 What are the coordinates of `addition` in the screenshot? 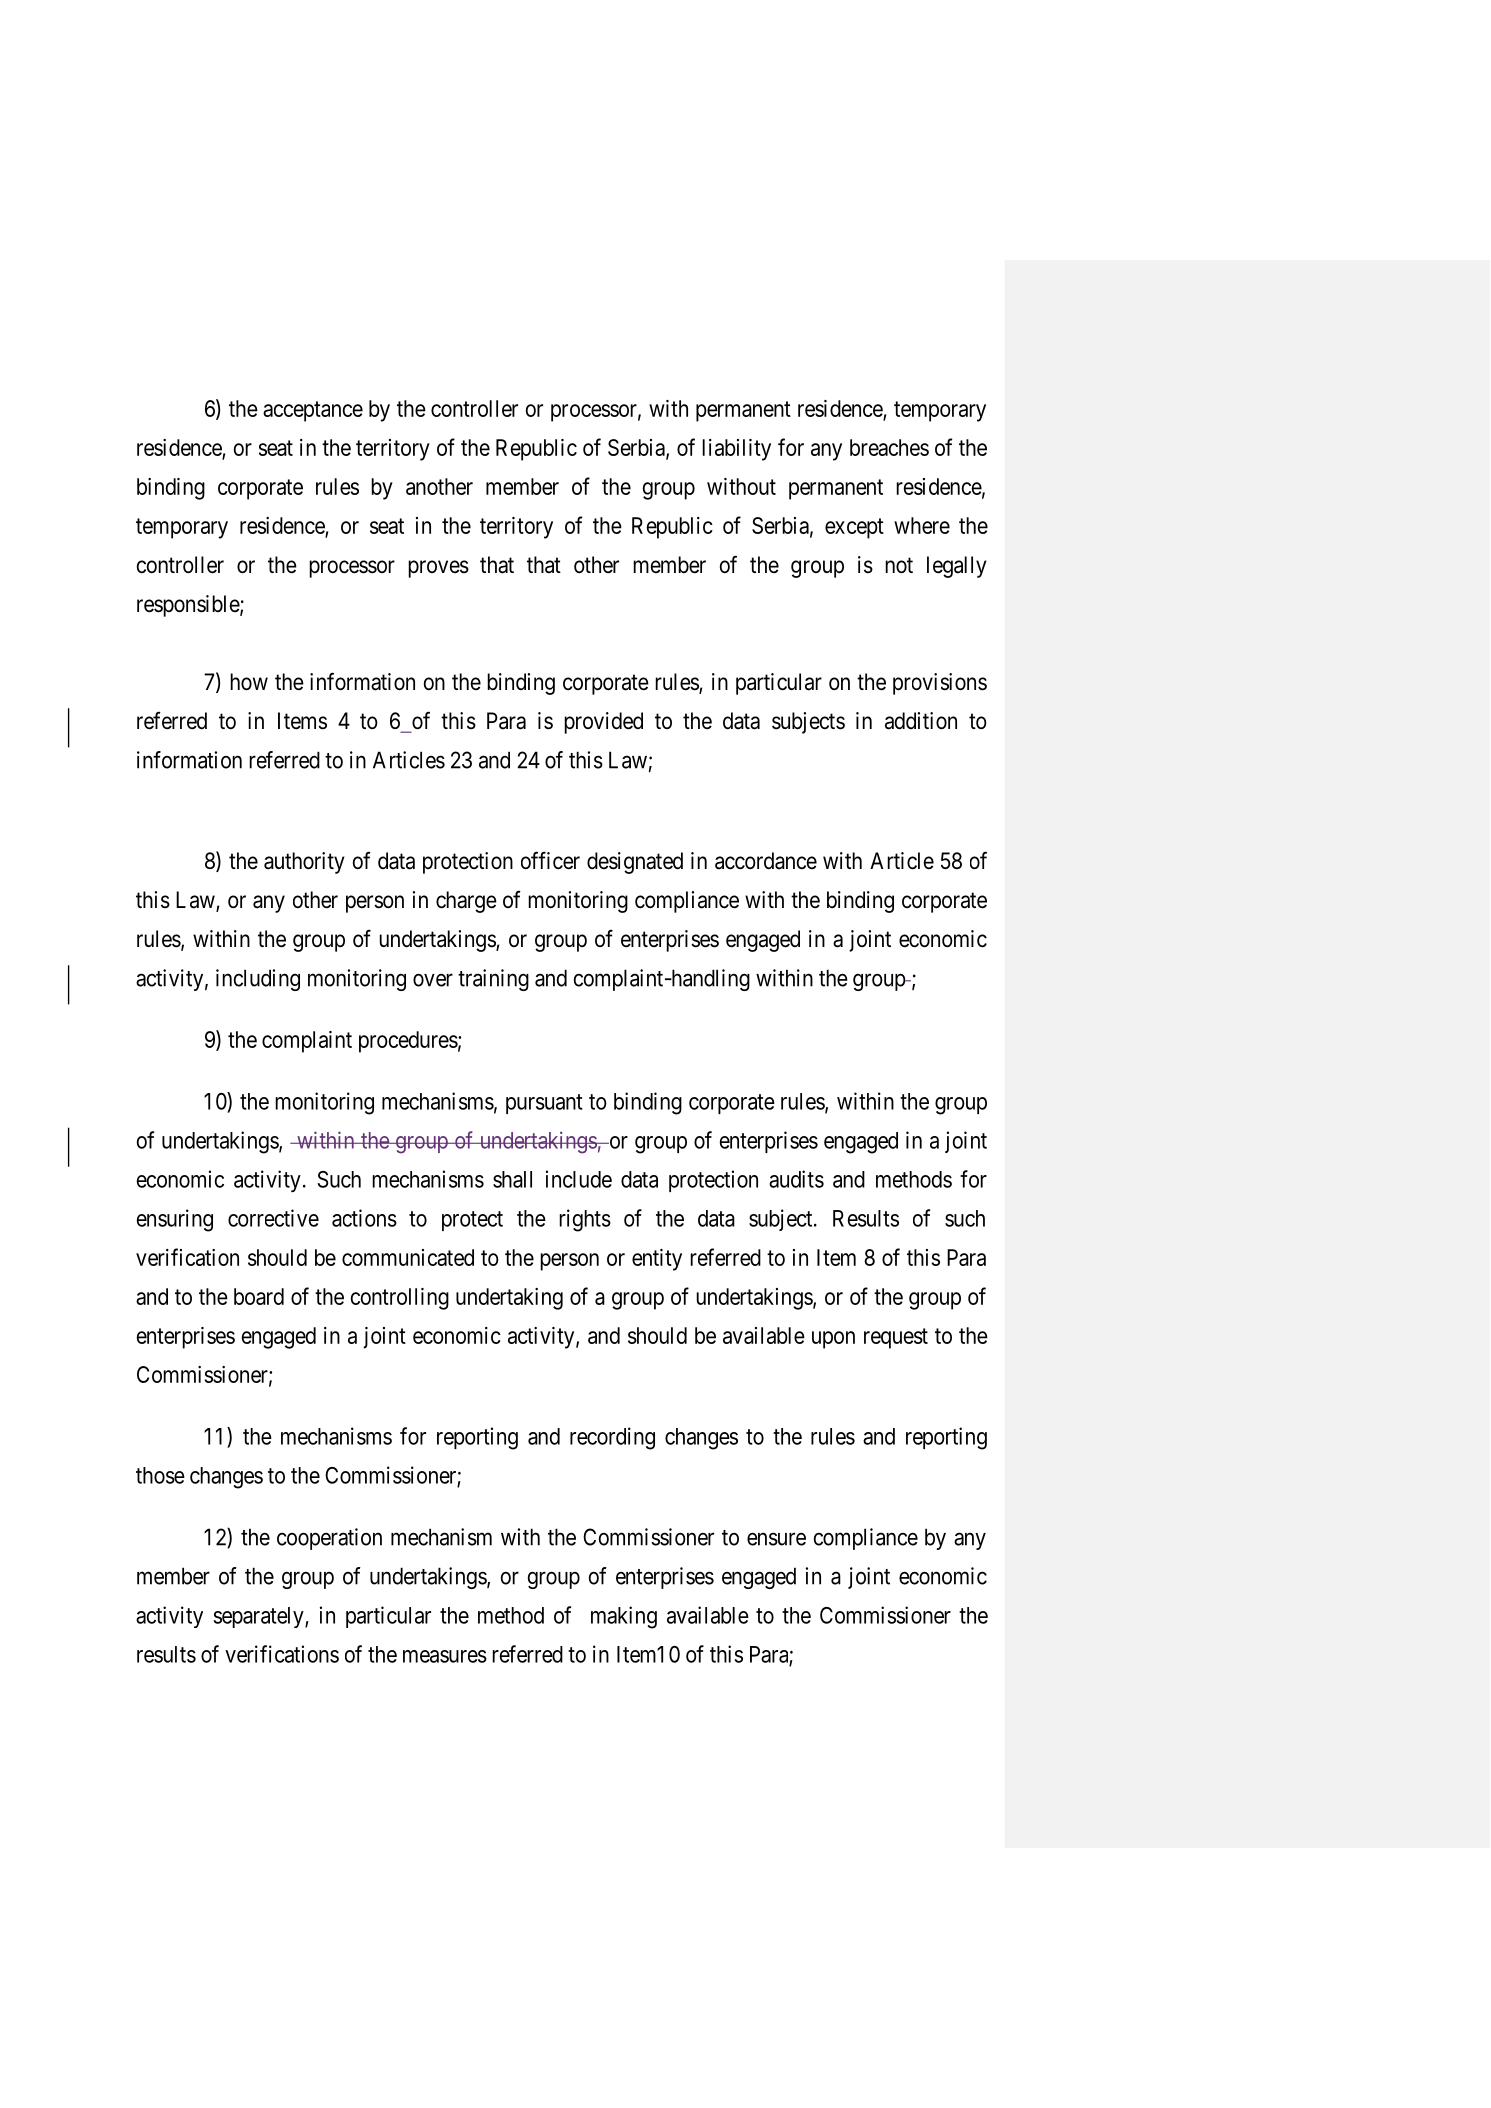 It's located at (921, 721).
